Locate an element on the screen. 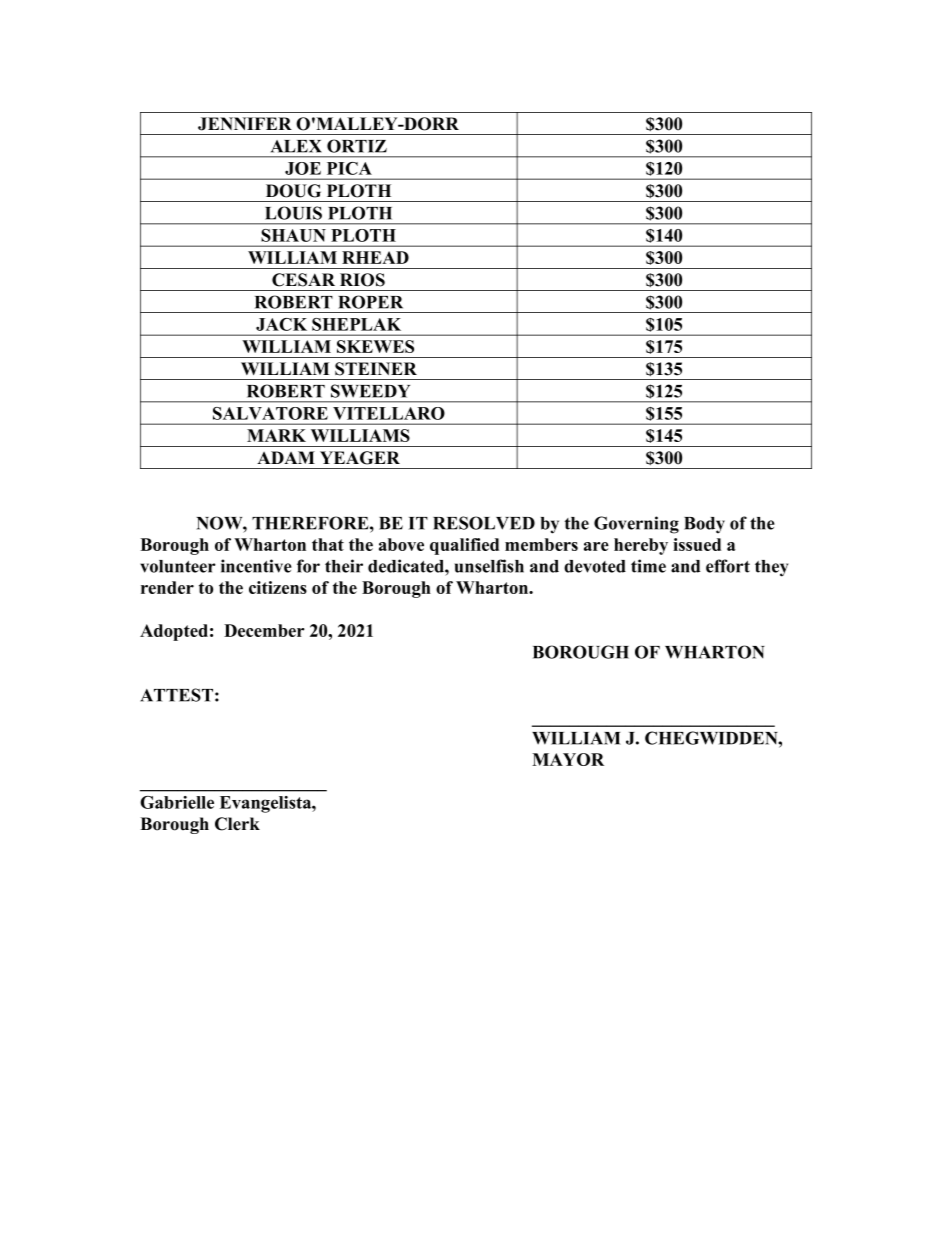 This screenshot has height=1233, width=952. ORTIZ is located at coordinates (357, 146).
